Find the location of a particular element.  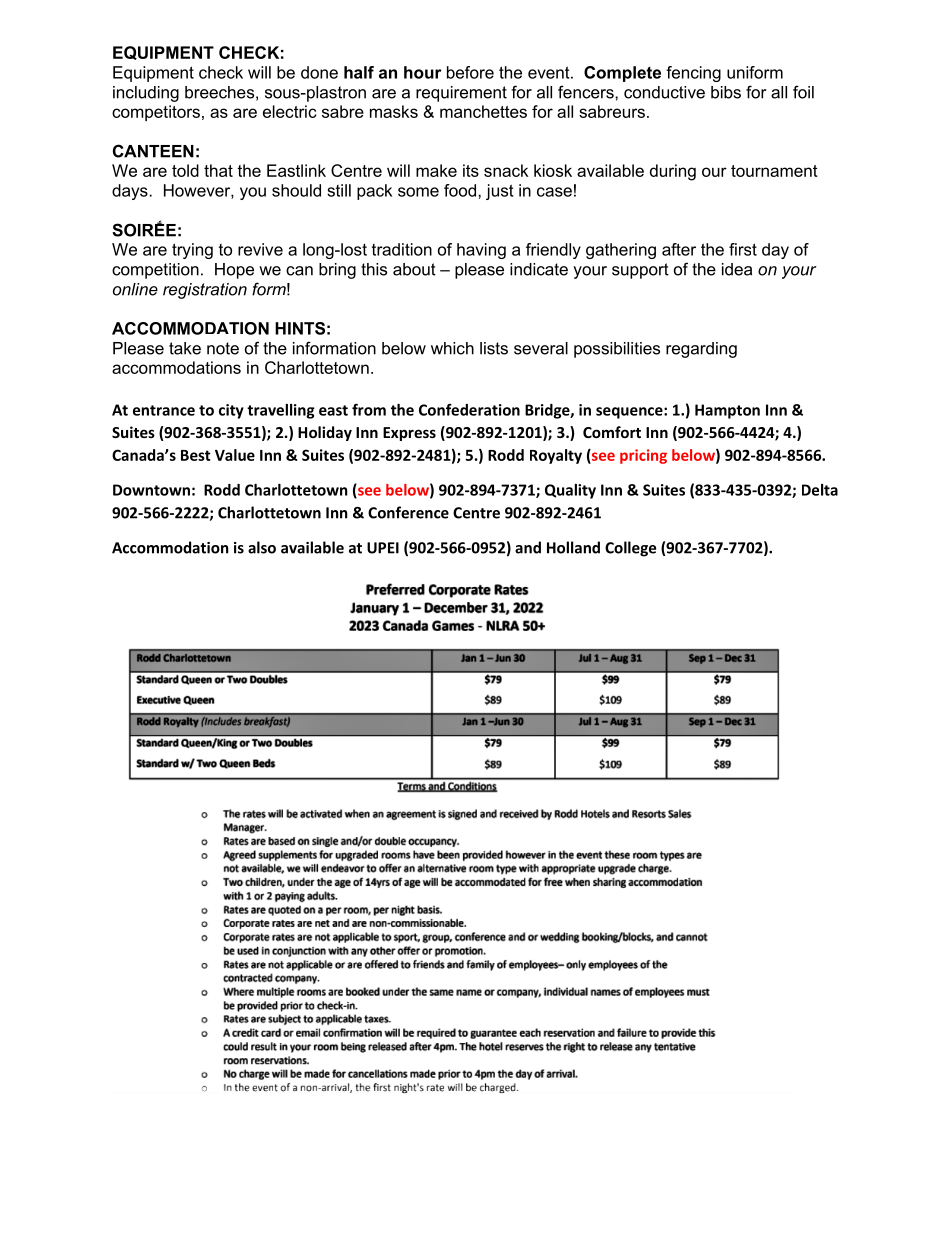

College is located at coordinates (630, 549).
